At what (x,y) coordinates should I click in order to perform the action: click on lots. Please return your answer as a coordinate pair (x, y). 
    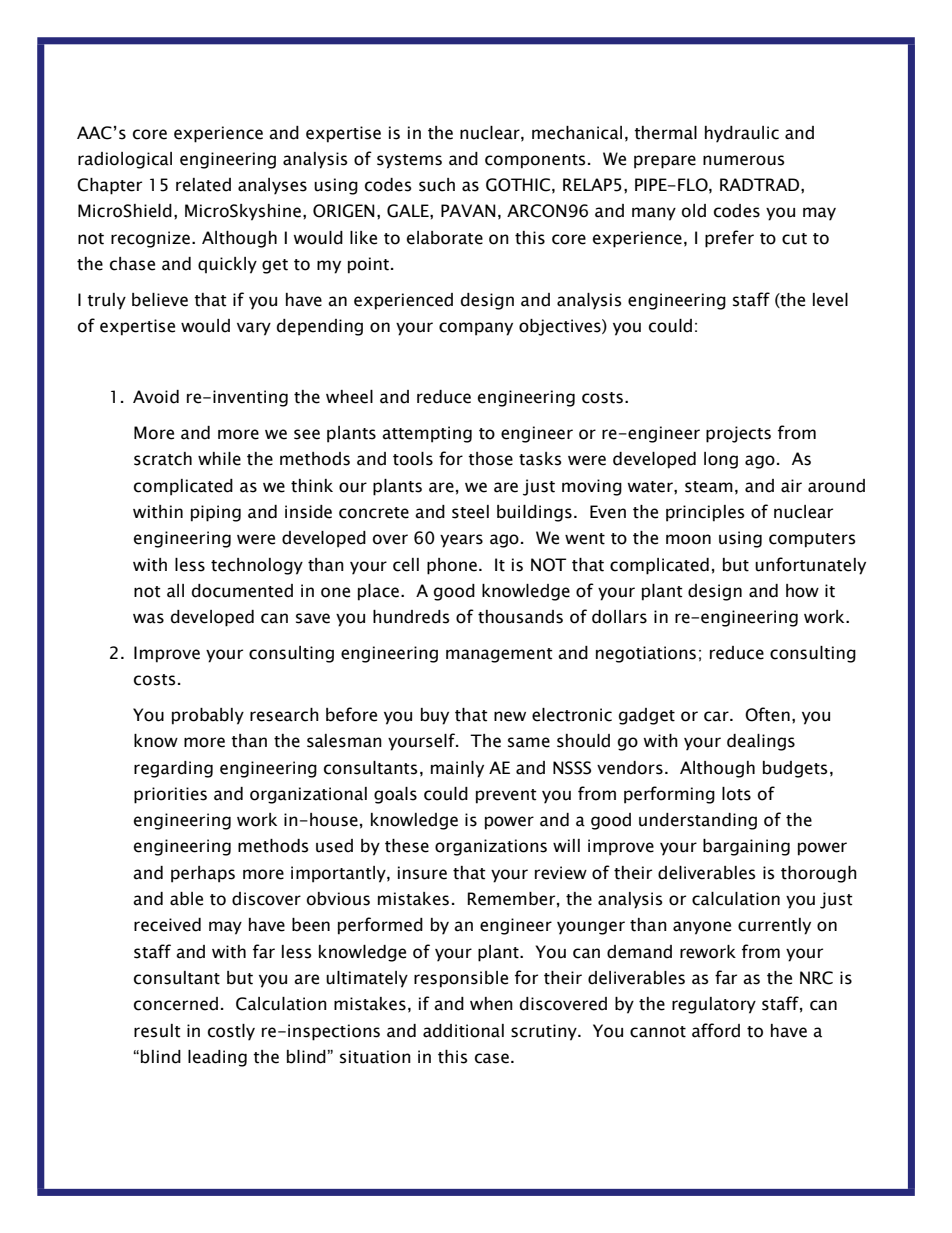
    Looking at the image, I should click on (736, 794).
